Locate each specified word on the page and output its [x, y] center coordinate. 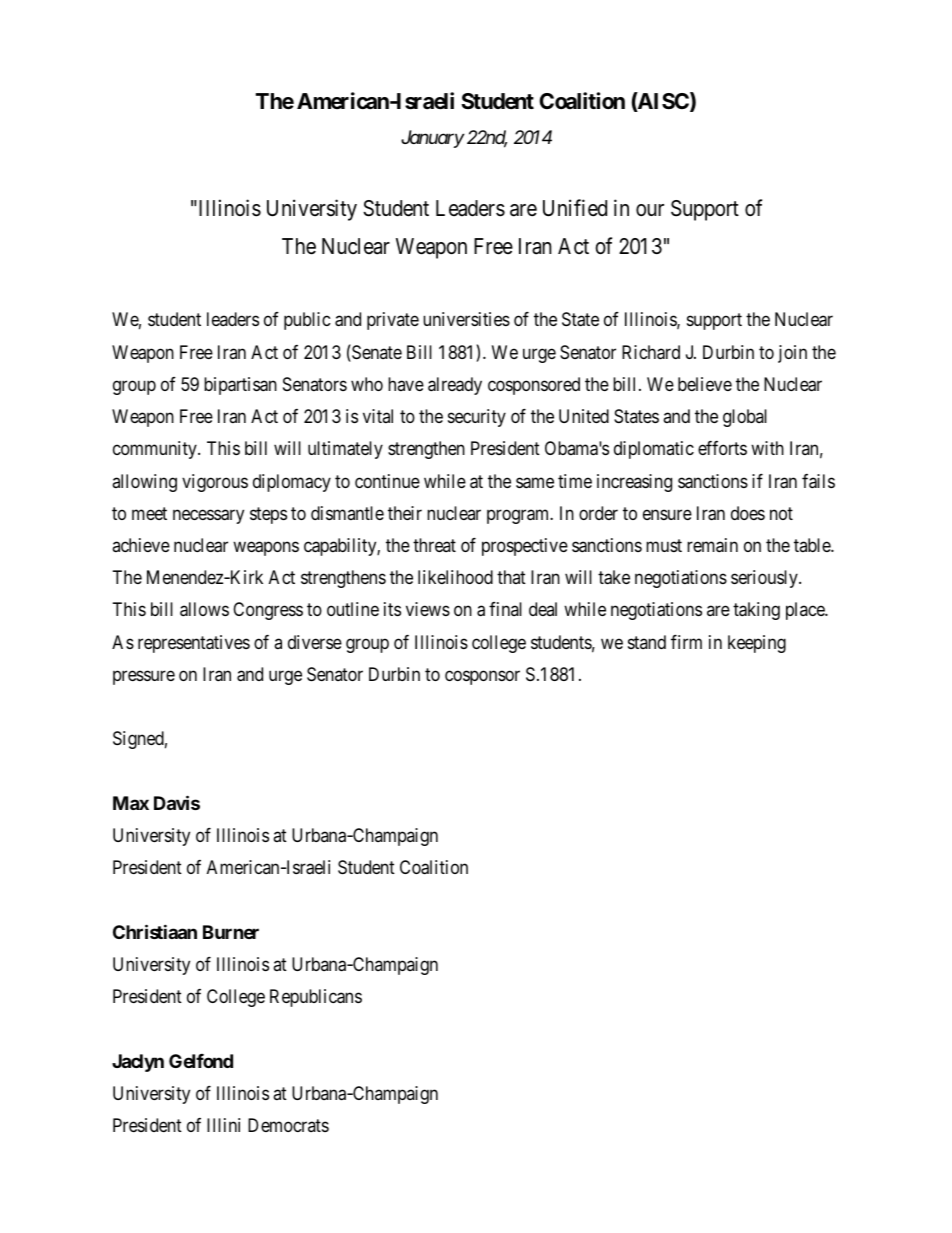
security [477, 418]
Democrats [288, 1125]
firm [686, 642]
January [432, 139]
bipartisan [240, 386]
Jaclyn [138, 1063]
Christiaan [155, 931]
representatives [194, 644]
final [505, 609]
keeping [757, 644]
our [650, 210]
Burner [231, 932]
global [745, 418]
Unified [575, 208]
